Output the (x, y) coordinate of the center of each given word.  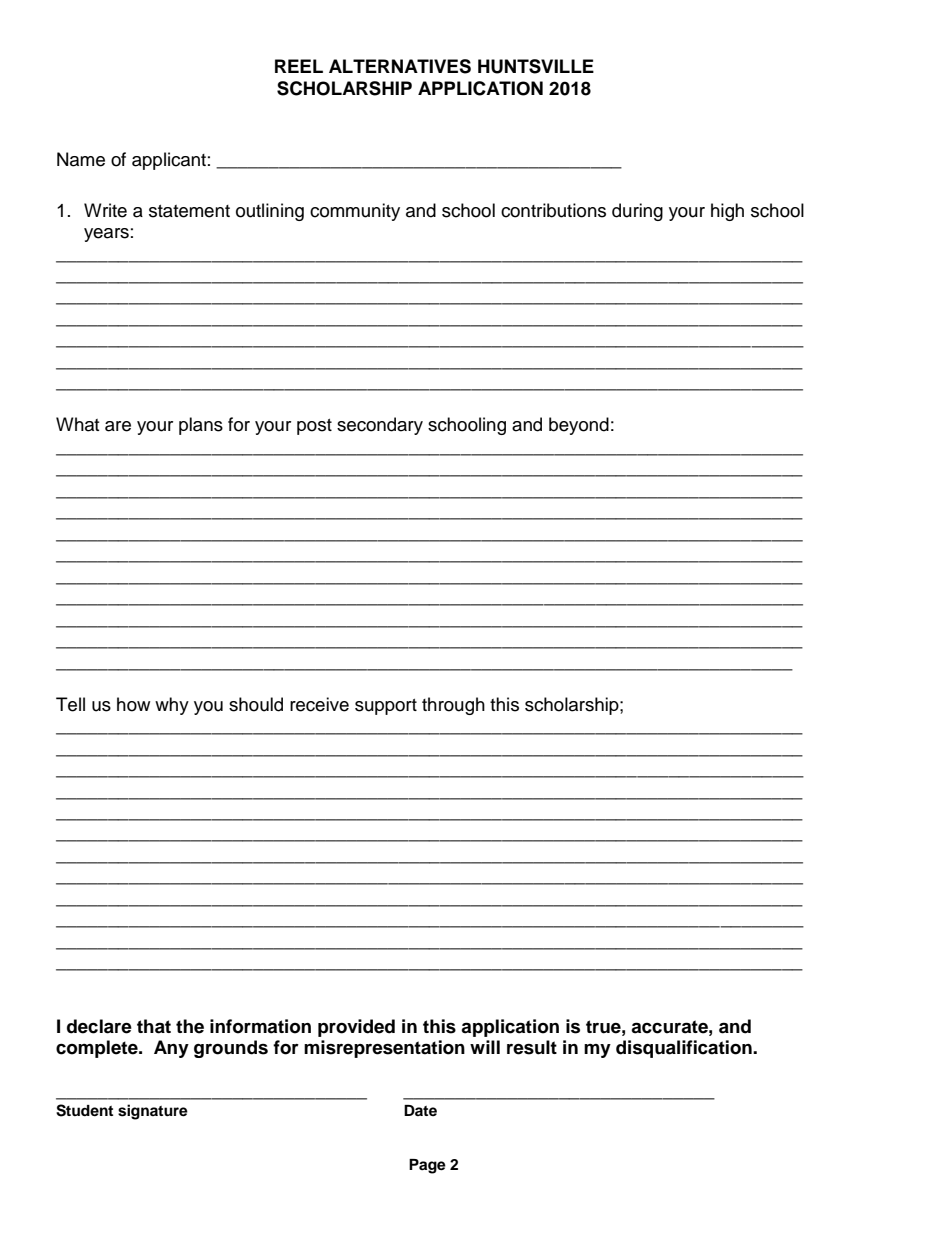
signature (153, 1112)
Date (420, 1110)
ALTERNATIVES (400, 66)
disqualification (685, 1049)
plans (201, 426)
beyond (579, 426)
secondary (380, 426)
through (453, 706)
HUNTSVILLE (536, 66)
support (386, 707)
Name (81, 159)
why (172, 706)
